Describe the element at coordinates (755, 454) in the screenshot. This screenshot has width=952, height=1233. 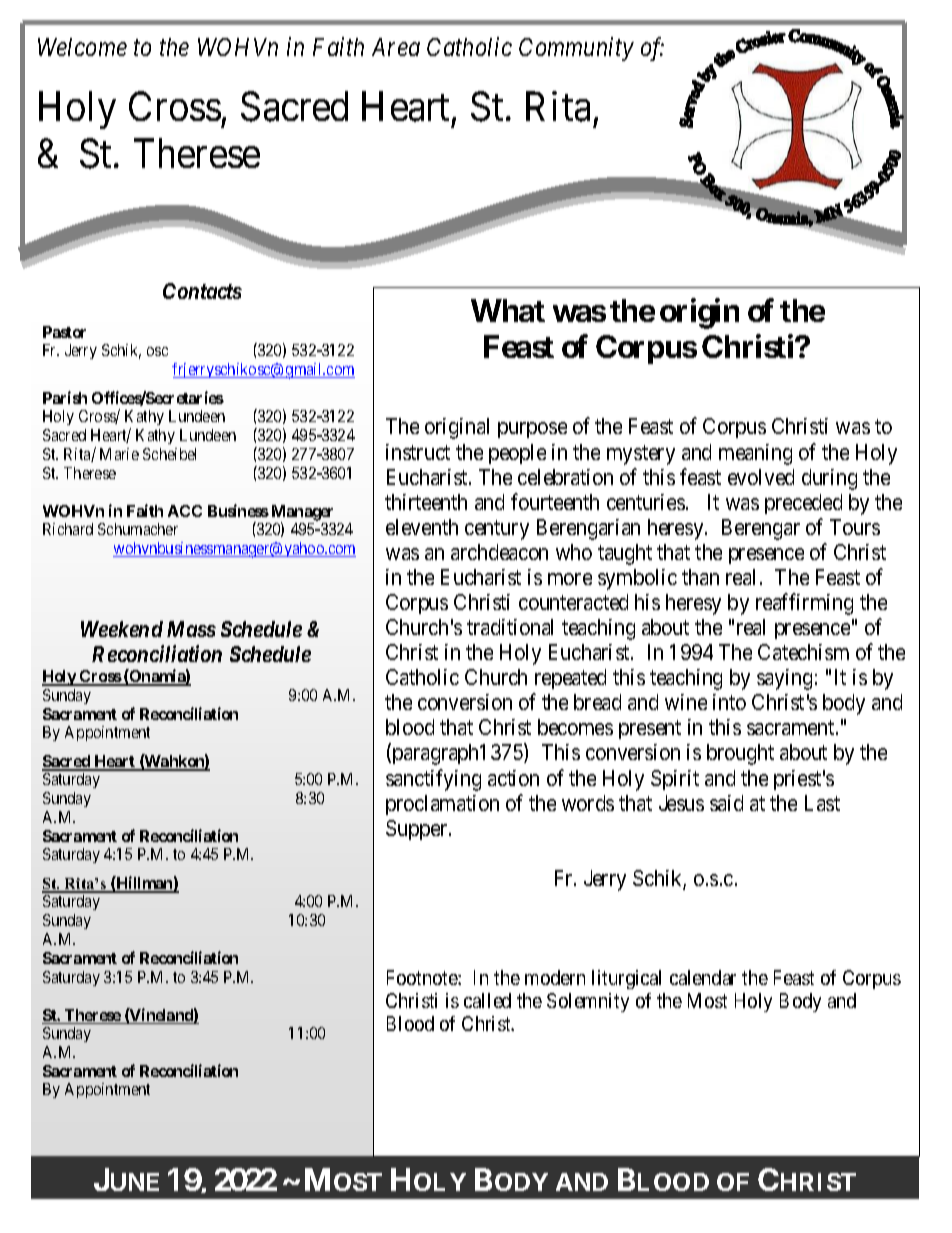
I see `meaning` at that location.
